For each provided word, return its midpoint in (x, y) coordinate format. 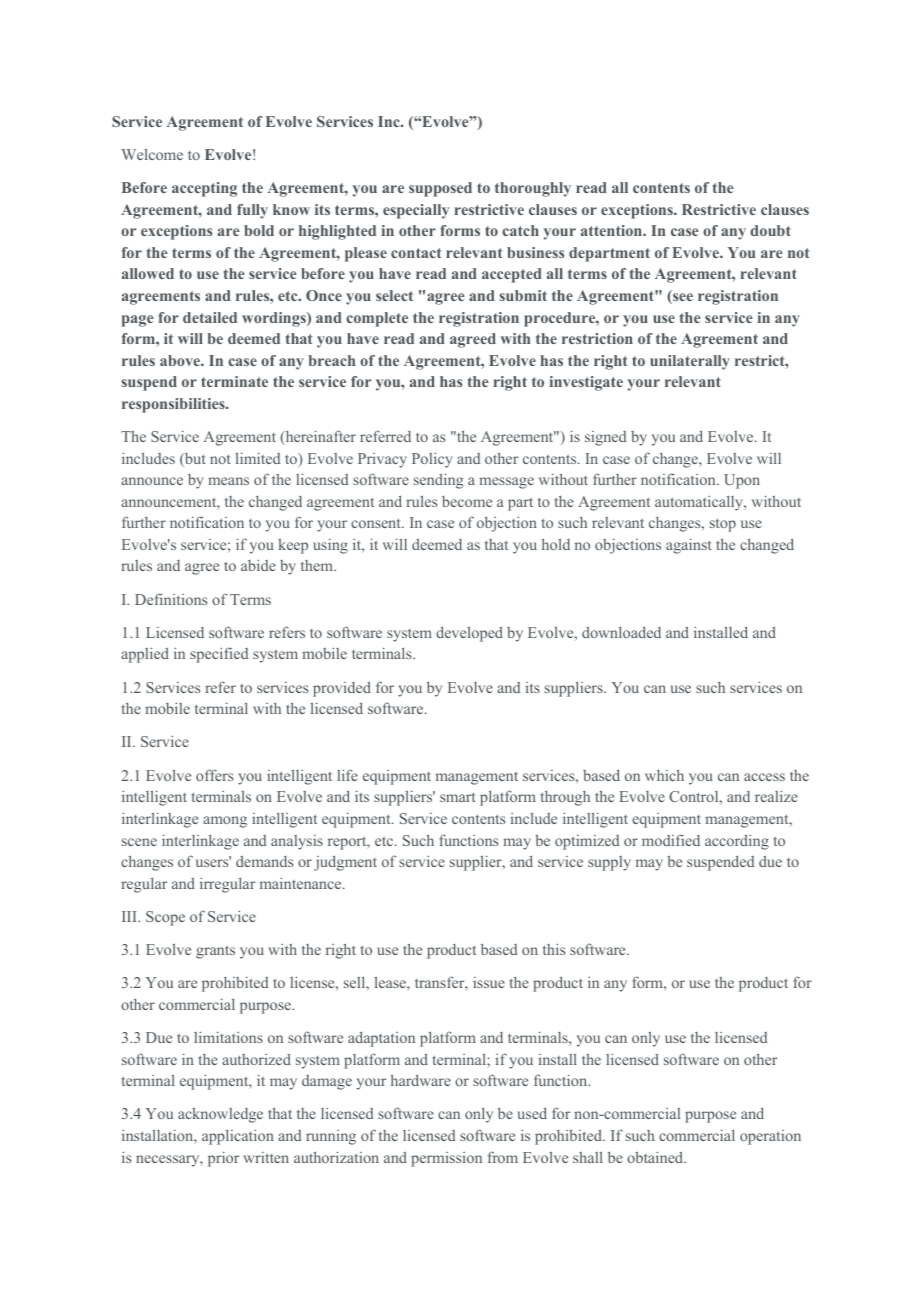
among (225, 822)
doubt (770, 230)
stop (723, 525)
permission (446, 1159)
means (228, 481)
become (467, 501)
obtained (656, 1157)
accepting (204, 189)
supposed (440, 189)
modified (671, 840)
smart (457, 797)
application (238, 1137)
